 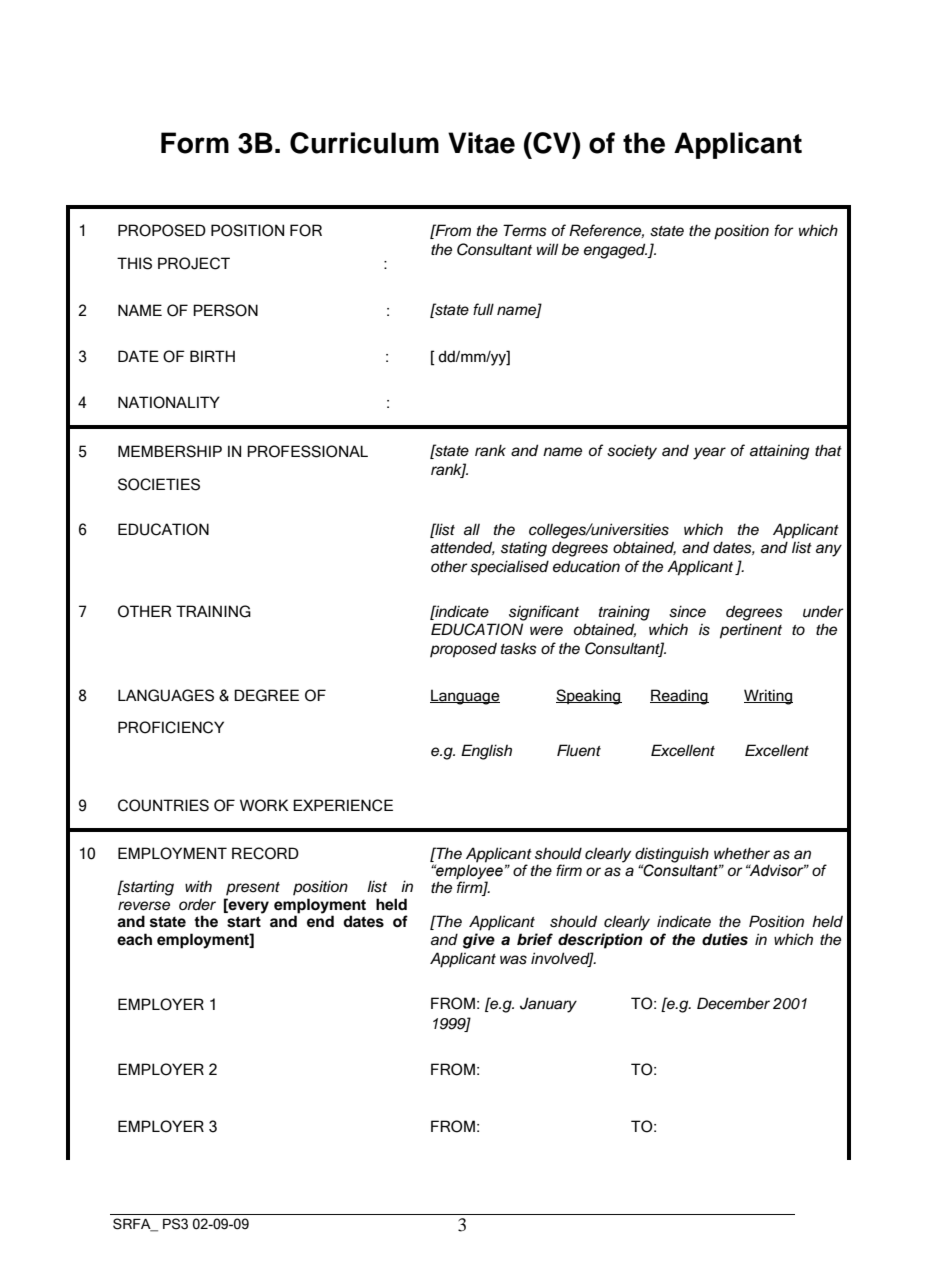 What do you see at coordinates (195, 143) in the page?
I see `Form` at bounding box center [195, 143].
